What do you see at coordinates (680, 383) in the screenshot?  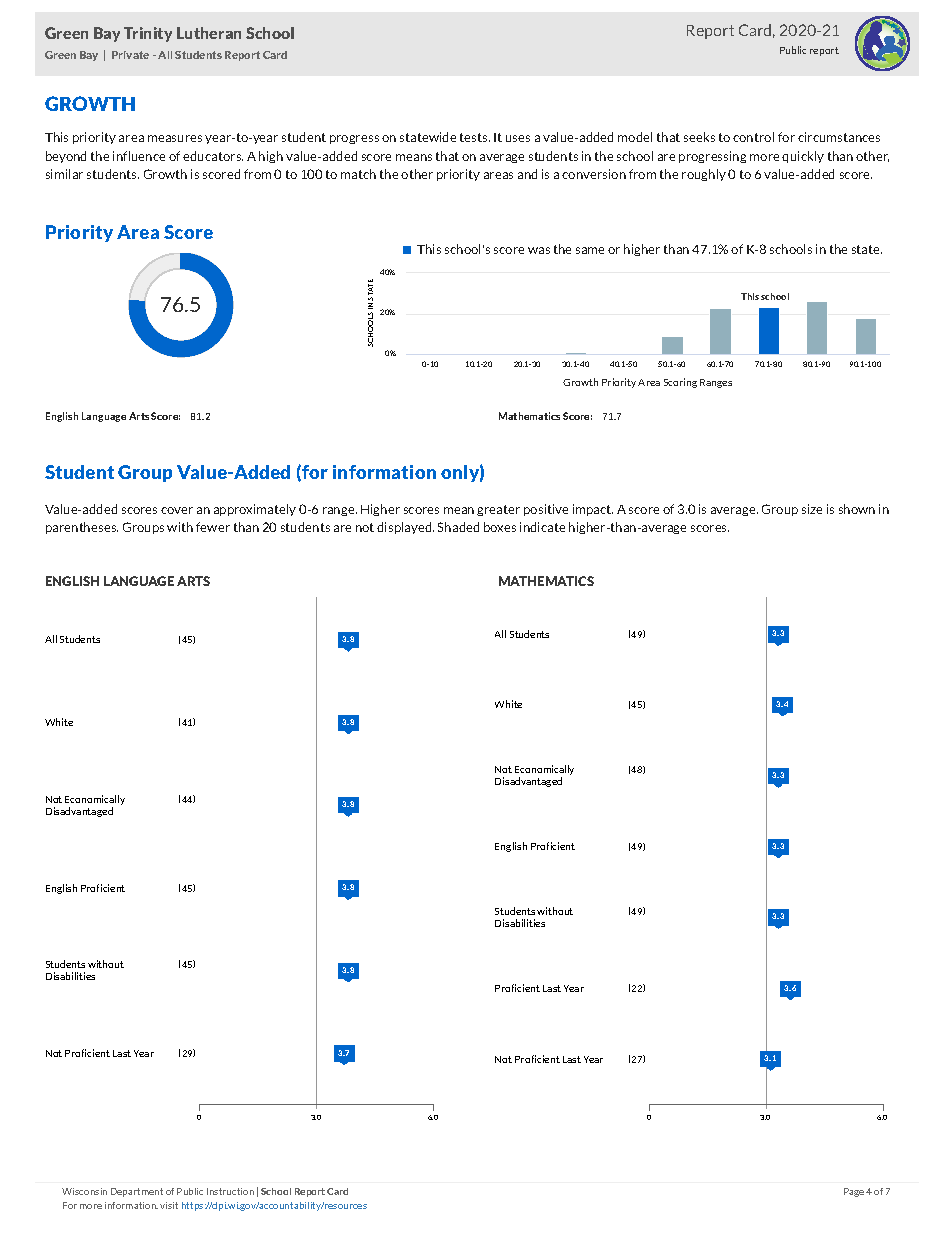 I see `Scoring` at bounding box center [680, 383].
